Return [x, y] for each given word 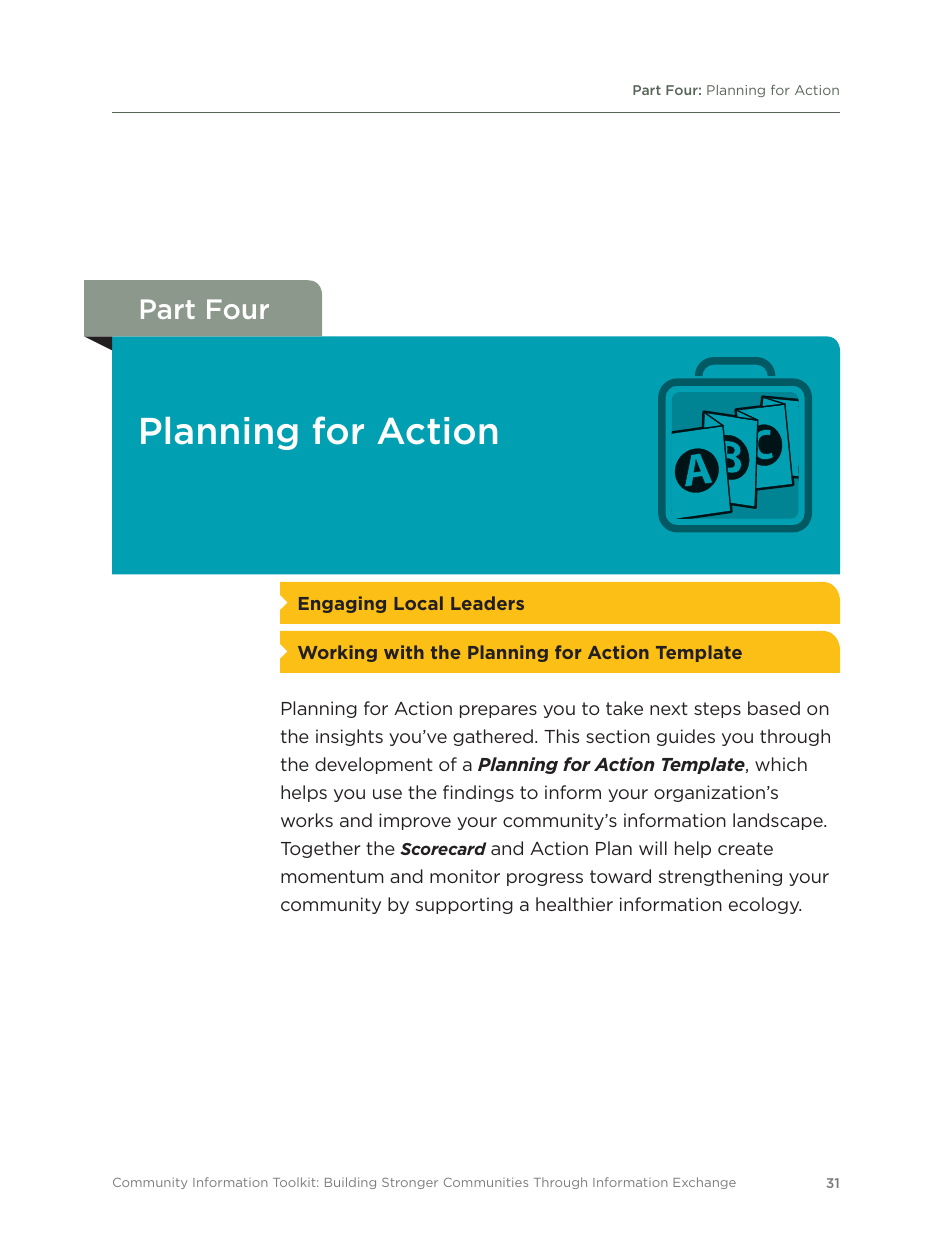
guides [686, 737]
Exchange [704, 1183]
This [561, 736]
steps [717, 710]
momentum [332, 876]
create [745, 848]
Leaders [487, 603]
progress [545, 879]
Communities [486, 1182]
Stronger [410, 1183]
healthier [574, 904]
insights [349, 737]
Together [320, 849]
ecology [765, 905]
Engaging [342, 604]
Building [350, 1183]
